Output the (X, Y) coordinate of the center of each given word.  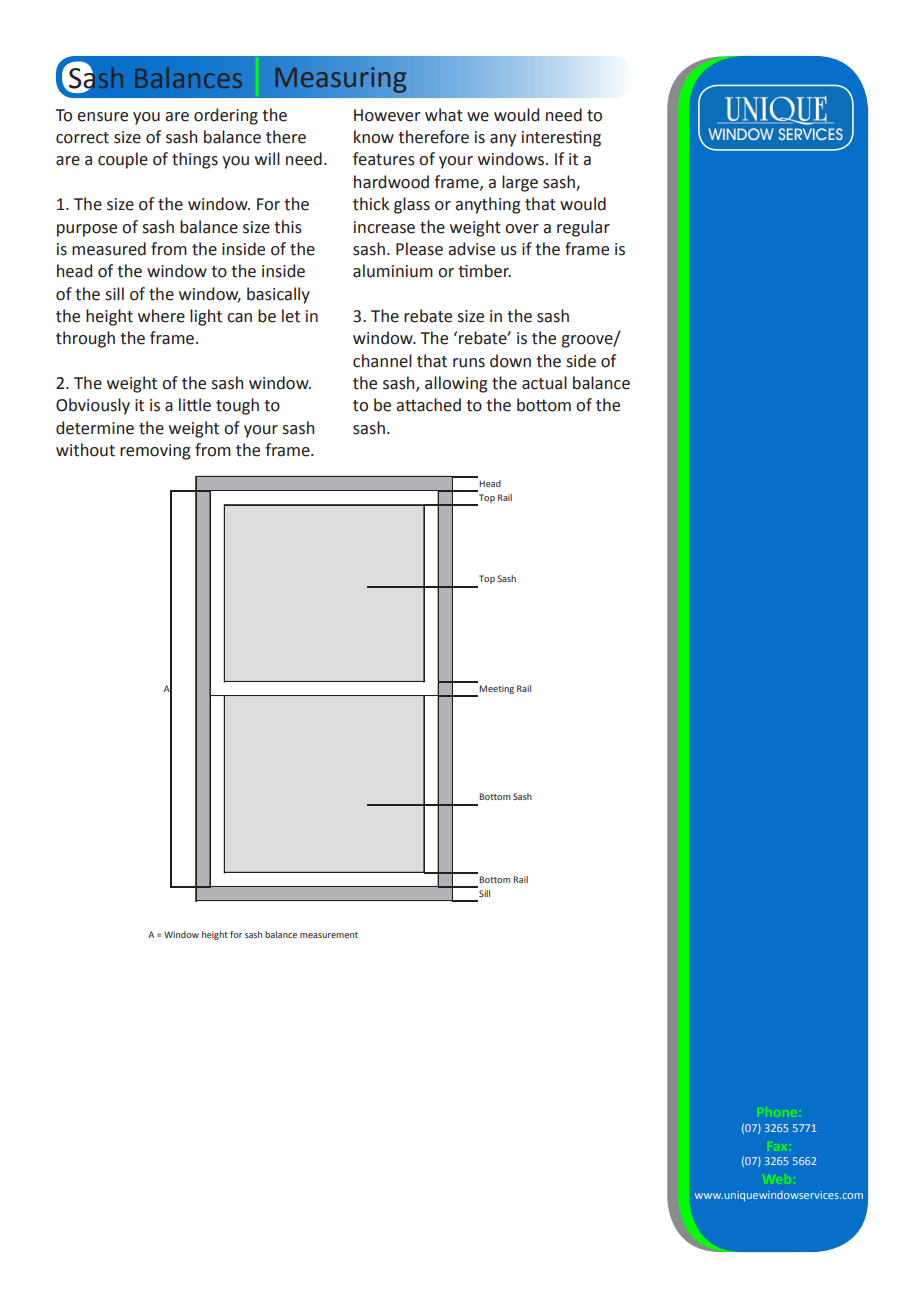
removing (155, 452)
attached (428, 405)
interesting (561, 139)
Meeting (496, 689)
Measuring (340, 80)
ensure (102, 117)
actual (544, 383)
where (161, 316)
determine (95, 428)
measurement (329, 935)
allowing (456, 384)
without (85, 450)
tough (237, 406)
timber (484, 271)
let (291, 316)
